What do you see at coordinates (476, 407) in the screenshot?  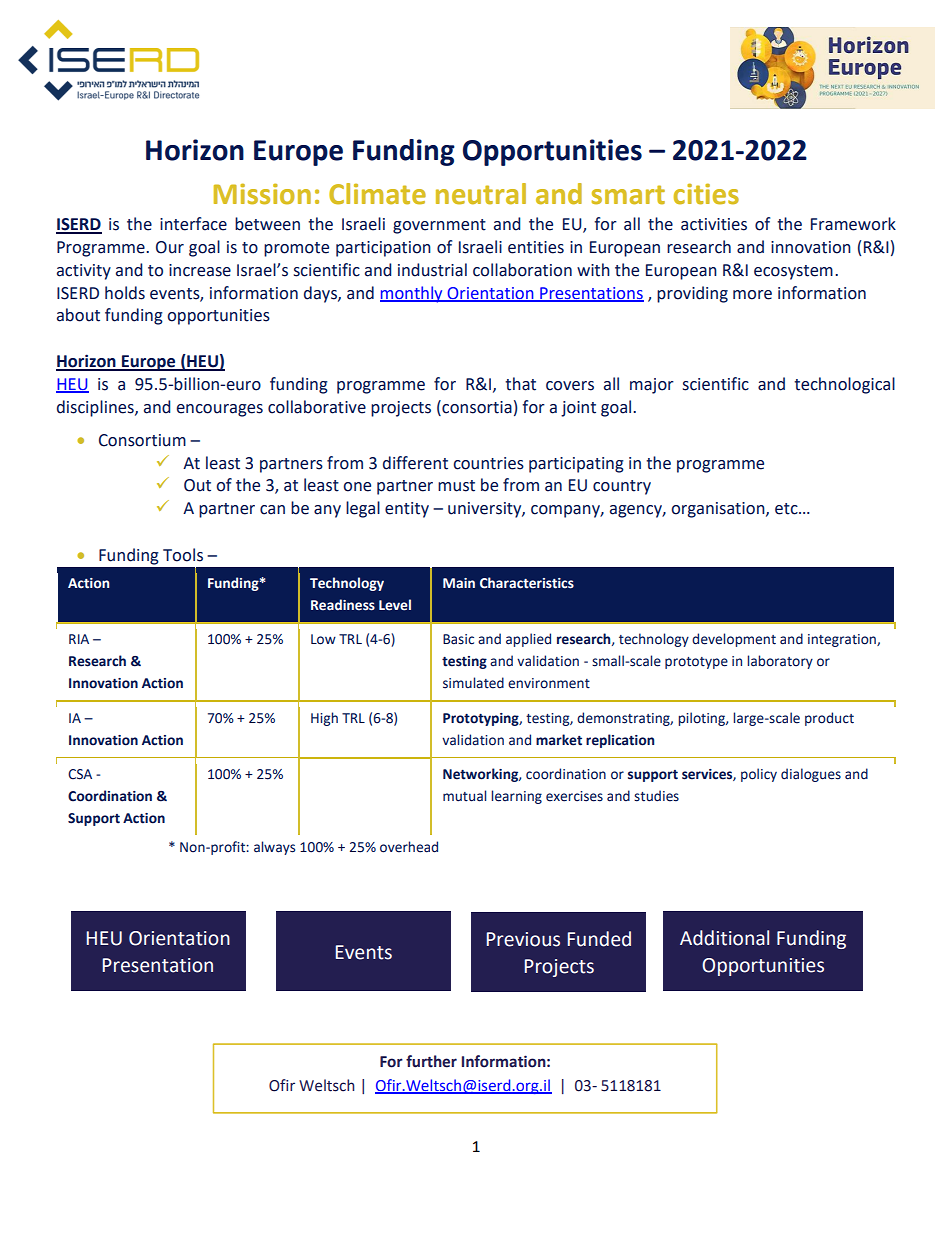 I see `consortia` at bounding box center [476, 407].
